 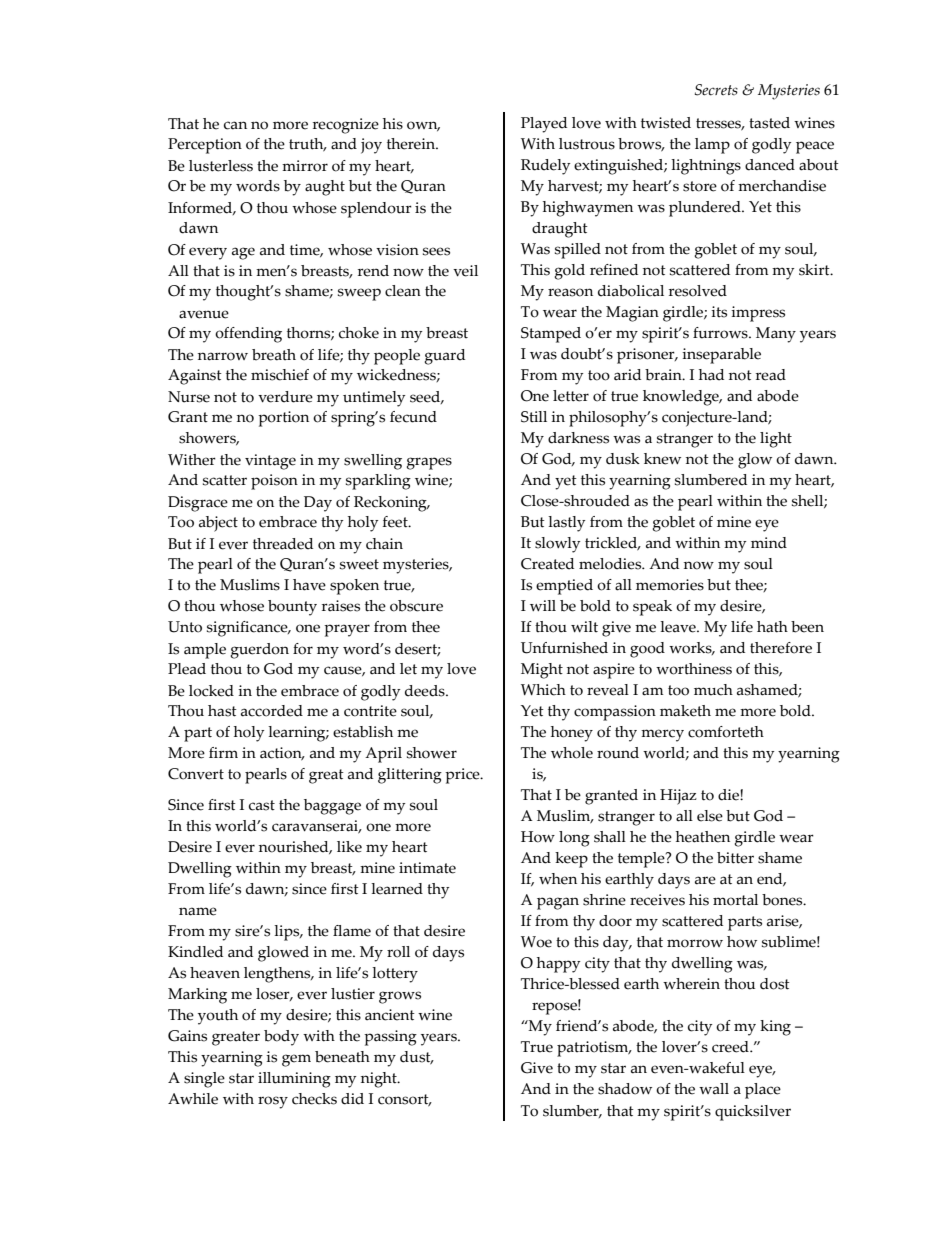 I want to click on patriotism, so click(x=594, y=1049).
